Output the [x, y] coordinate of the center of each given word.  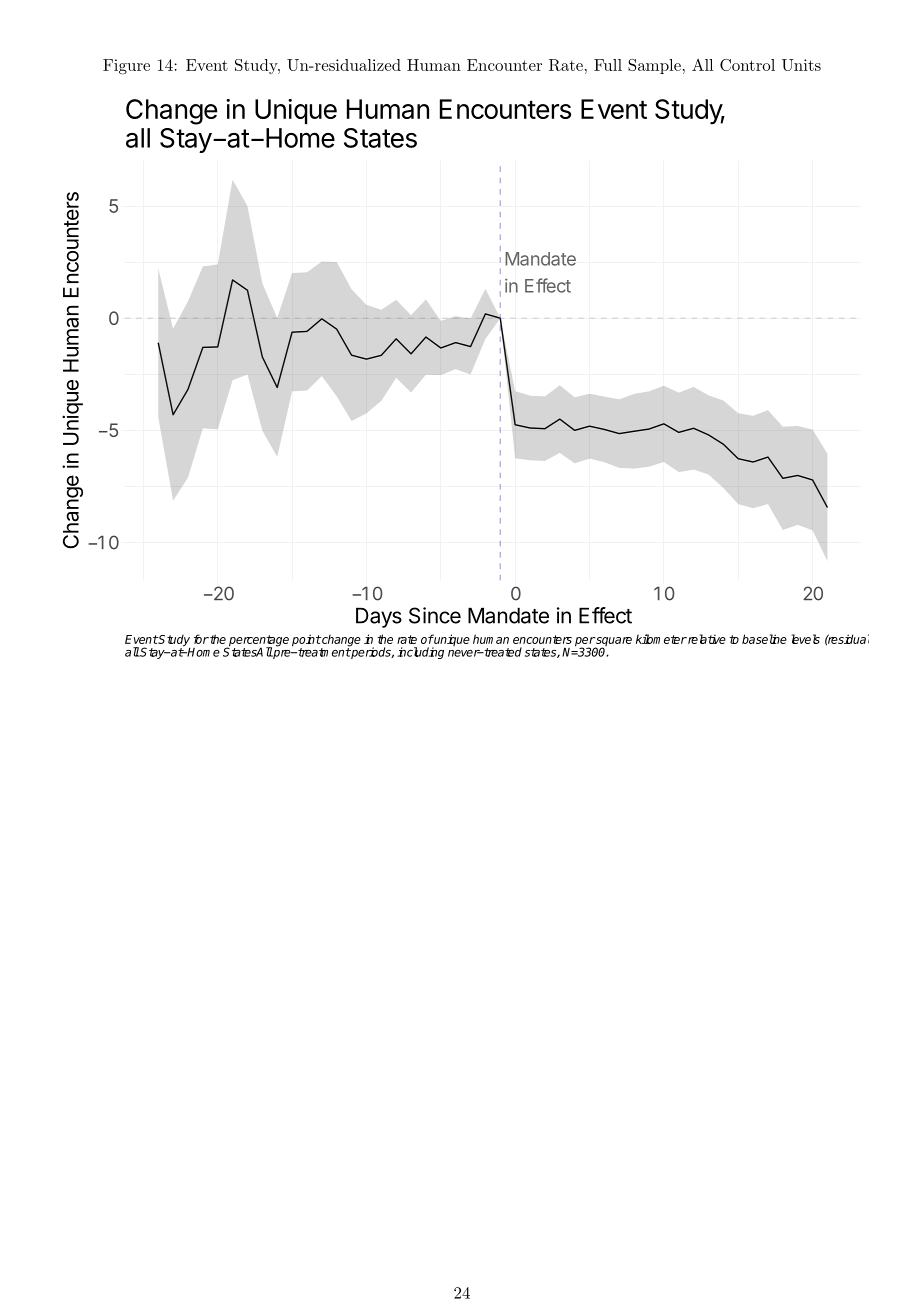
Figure [126, 67]
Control [747, 65]
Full [608, 65]
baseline [764, 639]
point [306, 641]
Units [801, 65]
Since [435, 615]
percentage [258, 642]
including [420, 653]
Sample [654, 66]
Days [379, 617]
